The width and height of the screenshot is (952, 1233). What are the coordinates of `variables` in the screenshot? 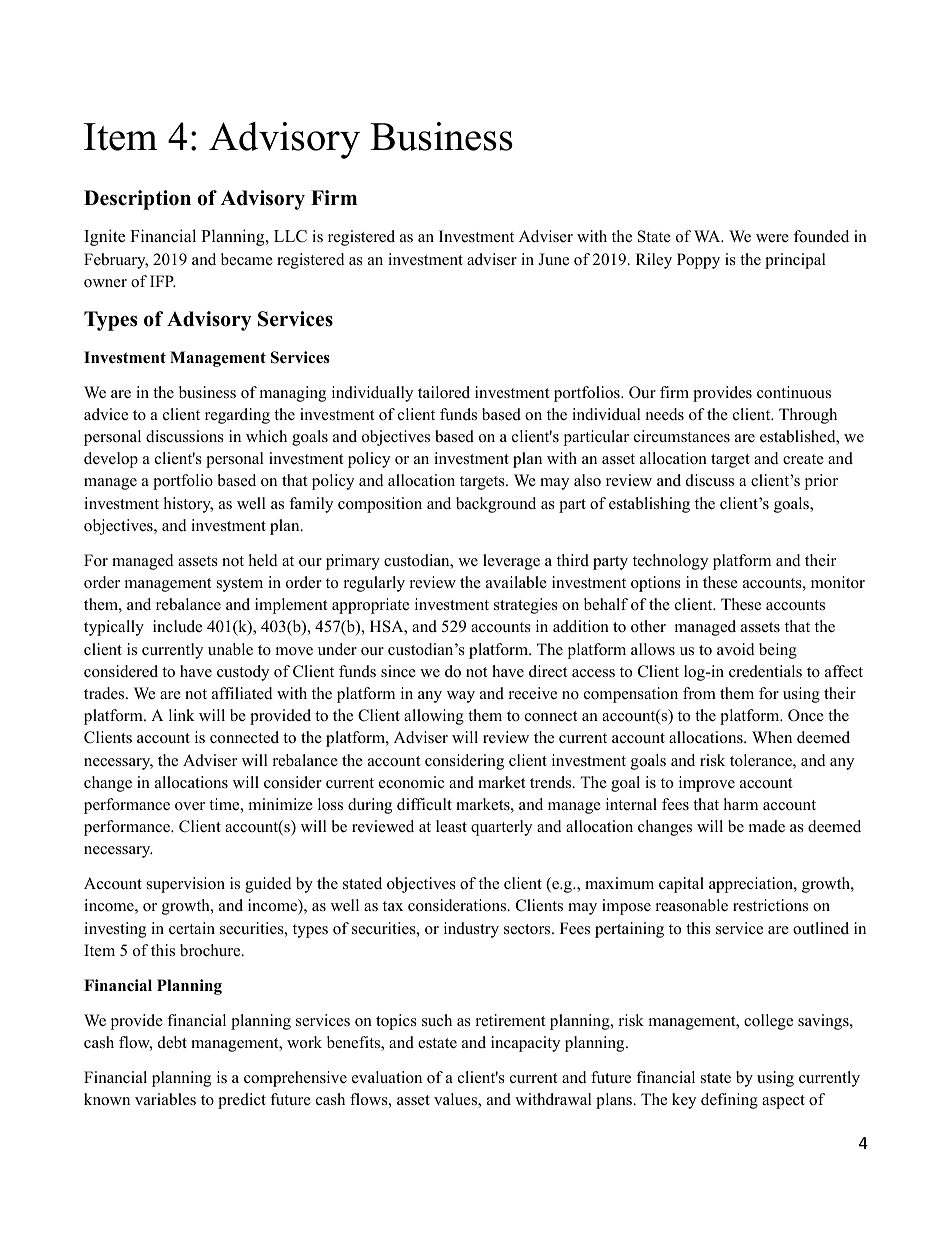 It's located at (165, 1099).
